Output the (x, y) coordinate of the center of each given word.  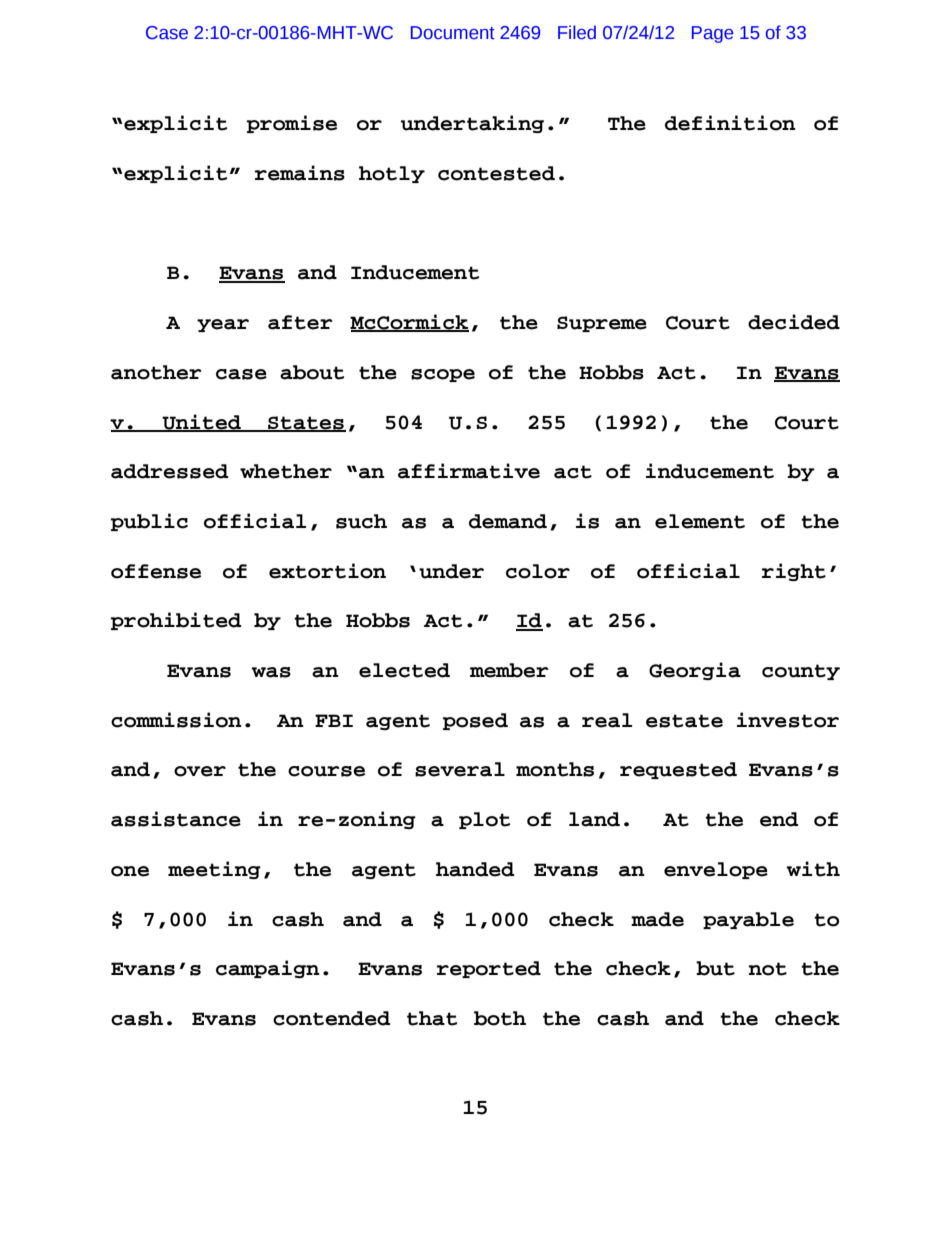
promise (292, 124)
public (149, 522)
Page (712, 34)
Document (453, 33)
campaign (268, 969)
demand (508, 521)
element (700, 521)
